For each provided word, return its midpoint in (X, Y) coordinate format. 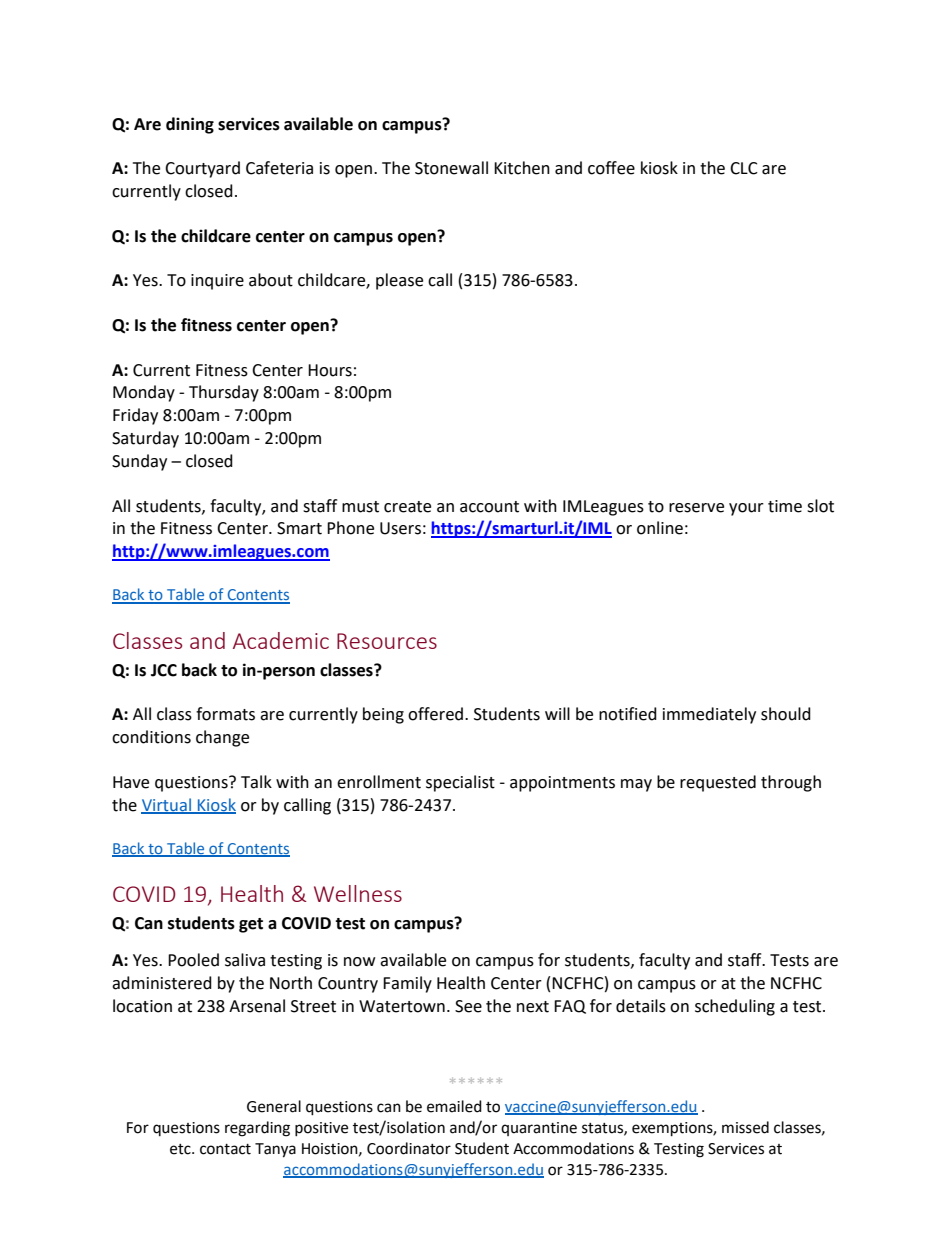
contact (225, 1149)
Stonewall (451, 168)
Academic (281, 640)
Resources (387, 641)
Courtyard (202, 169)
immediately (709, 715)
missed (745, 1127)
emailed (454, 1106)
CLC (744, 168)
